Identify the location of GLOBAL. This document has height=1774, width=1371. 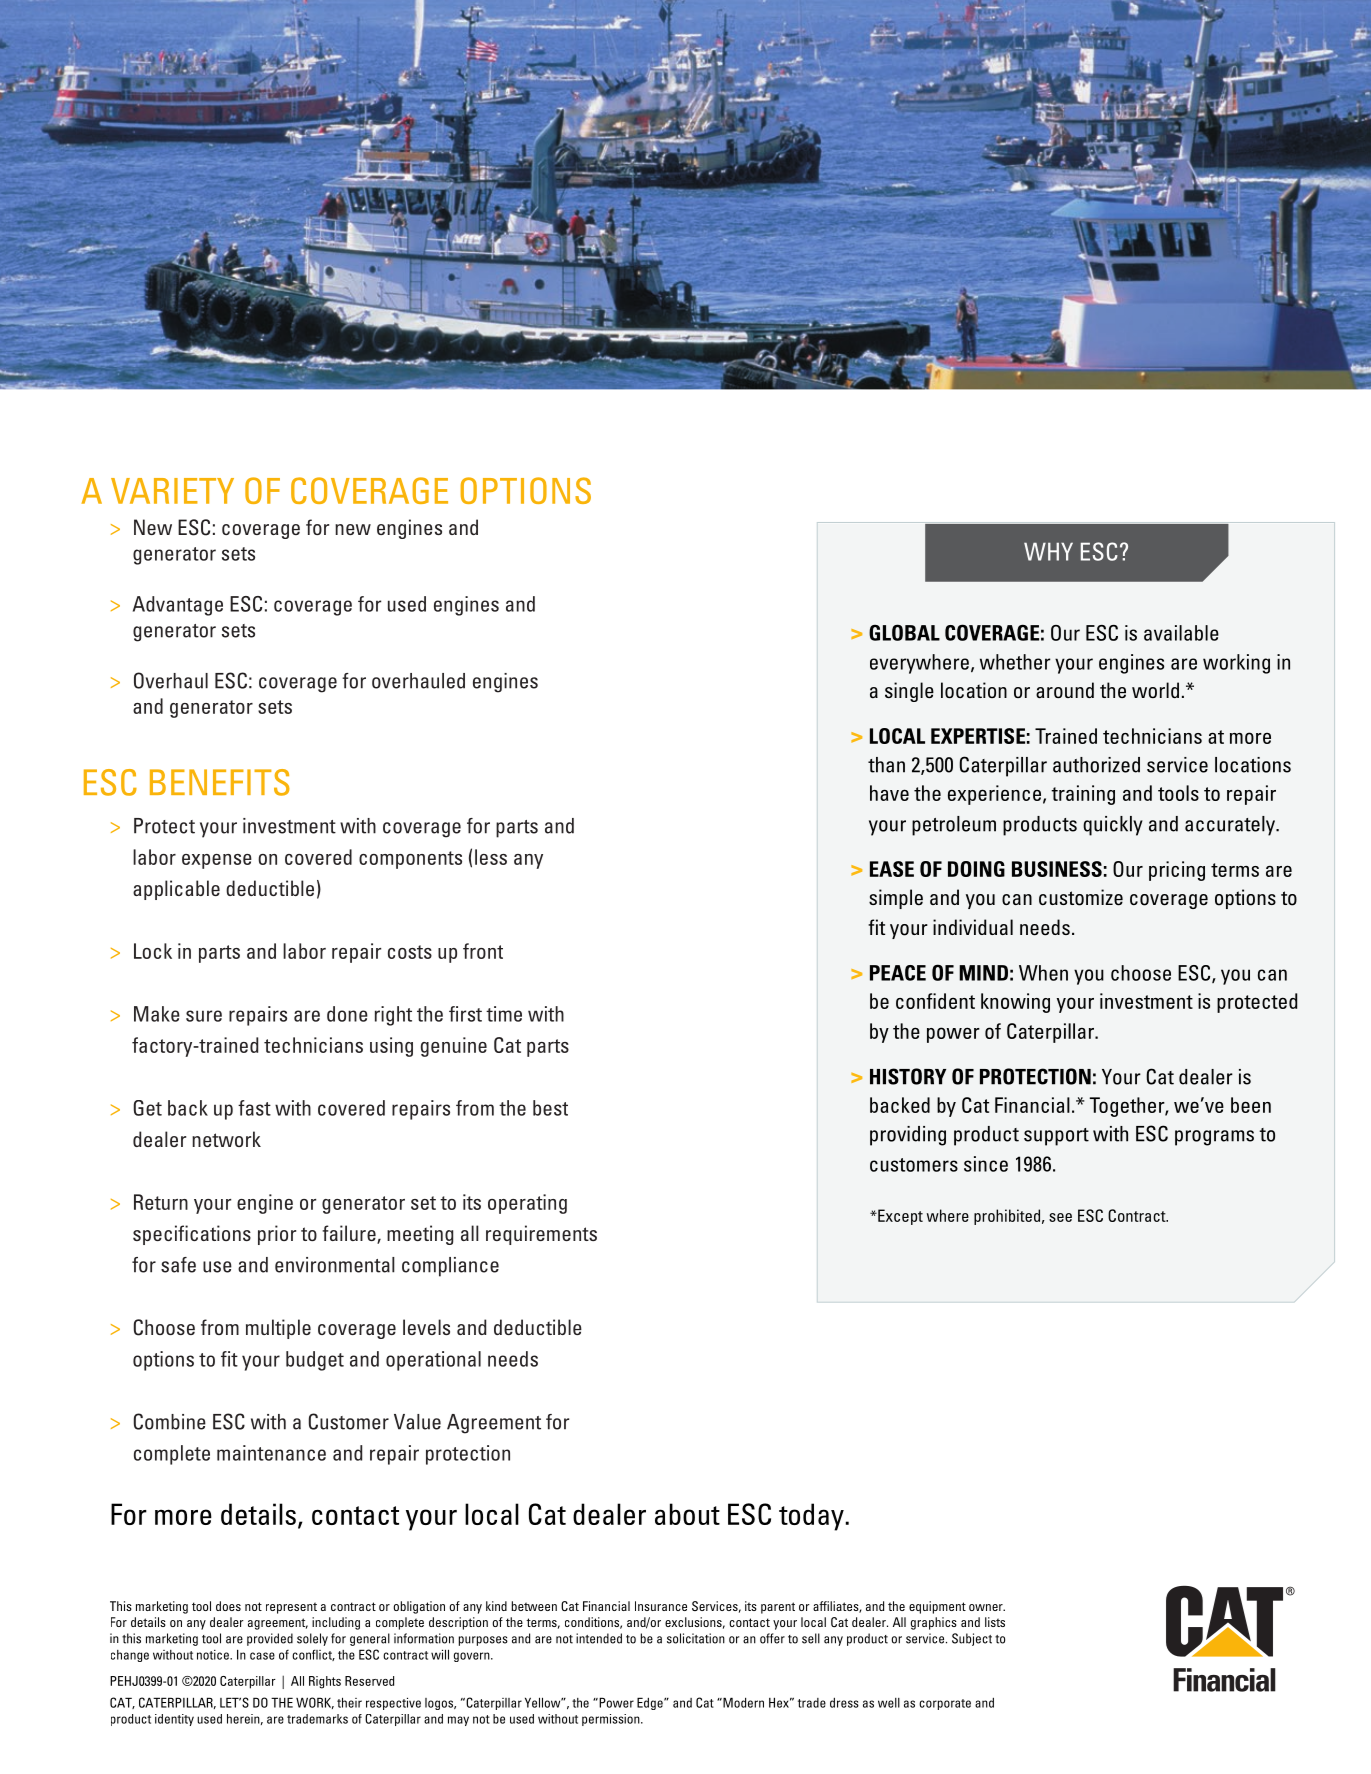
(904, 632).
